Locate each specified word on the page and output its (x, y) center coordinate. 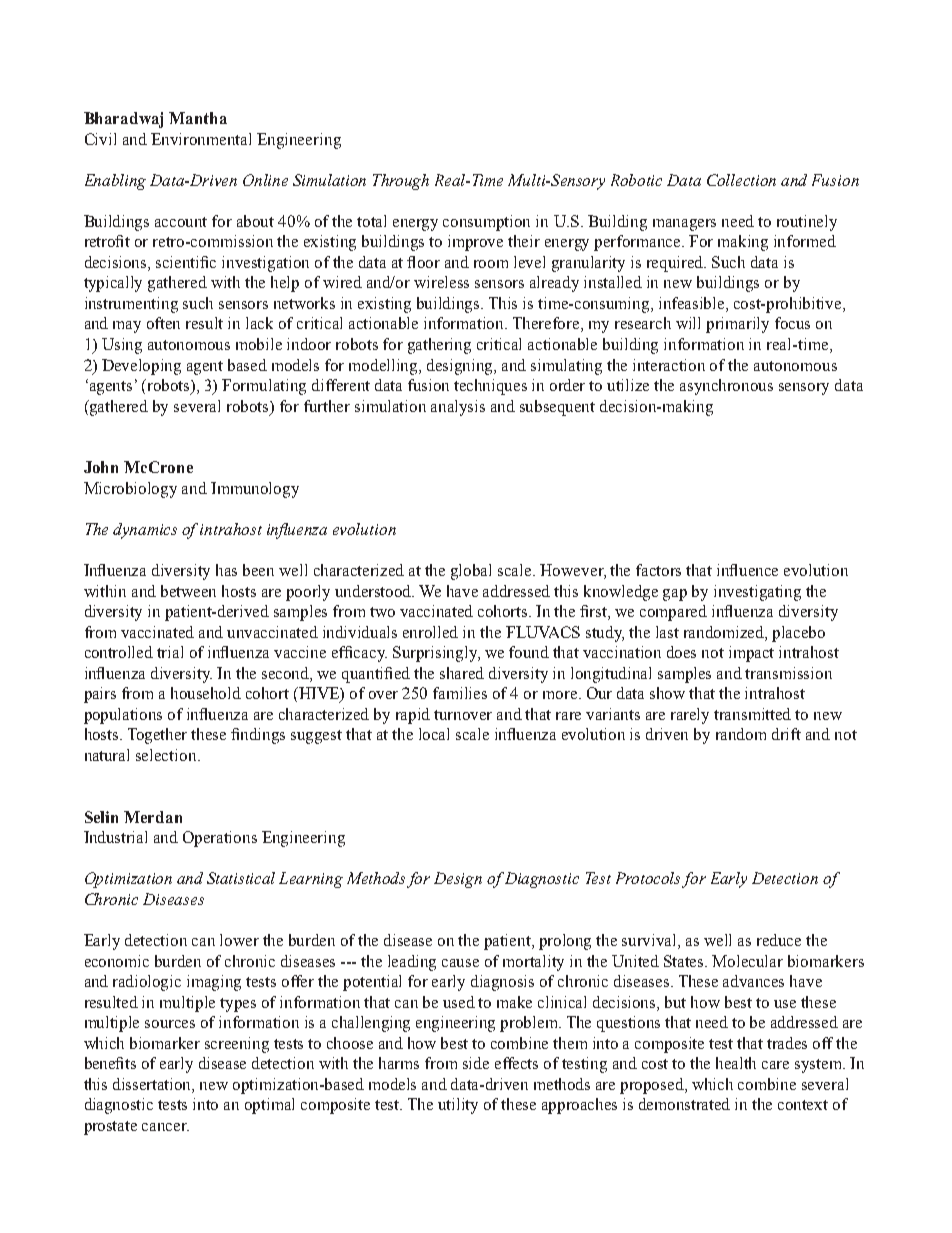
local (434, 734)
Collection (741, 180)
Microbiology (130, 490)
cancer (165, 1127)
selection (167, 755)
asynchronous (726, 387)
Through (401, 182)
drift (786, 734)
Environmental (201, 139)
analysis (458, 408)
